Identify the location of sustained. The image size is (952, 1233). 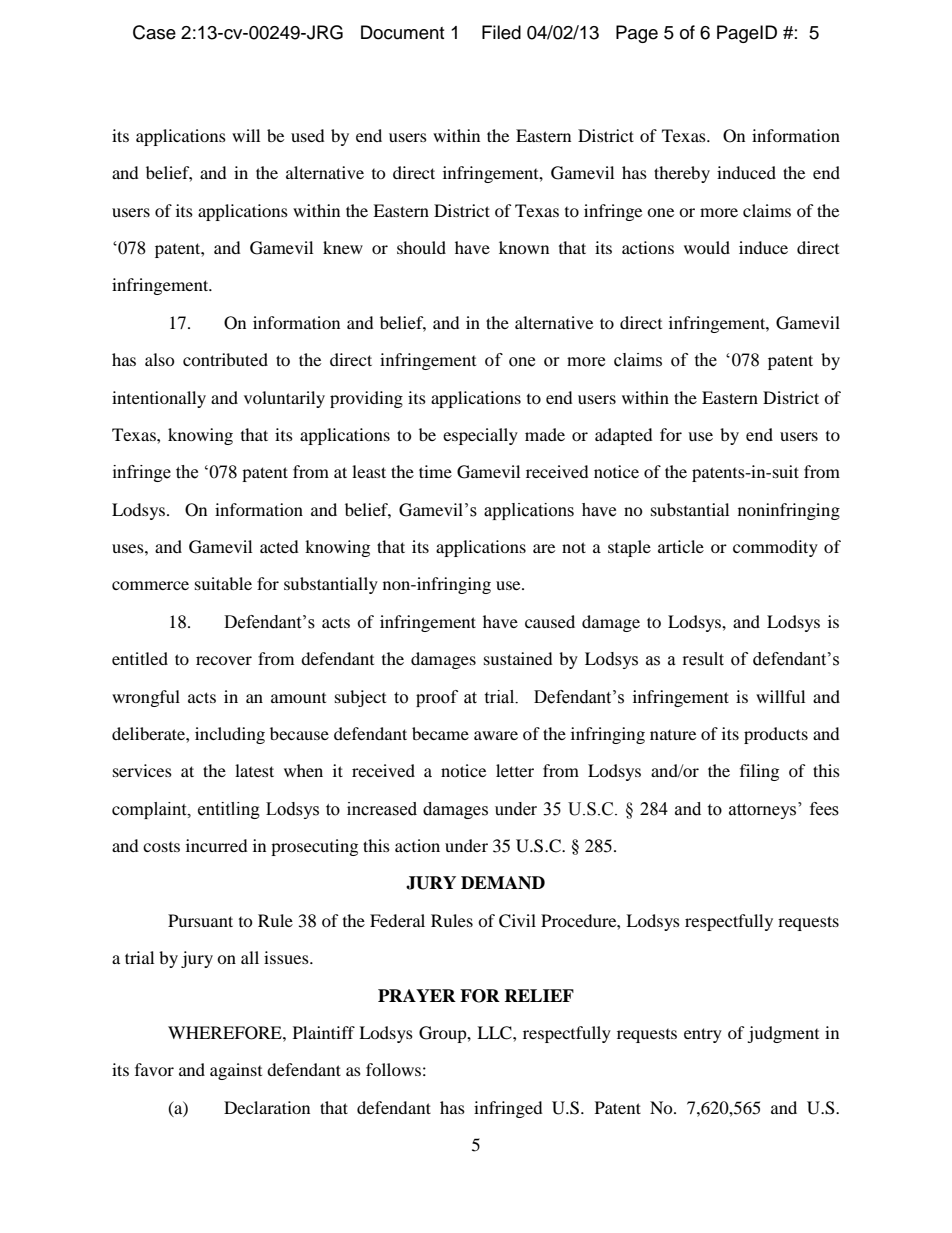
(518, 658).
